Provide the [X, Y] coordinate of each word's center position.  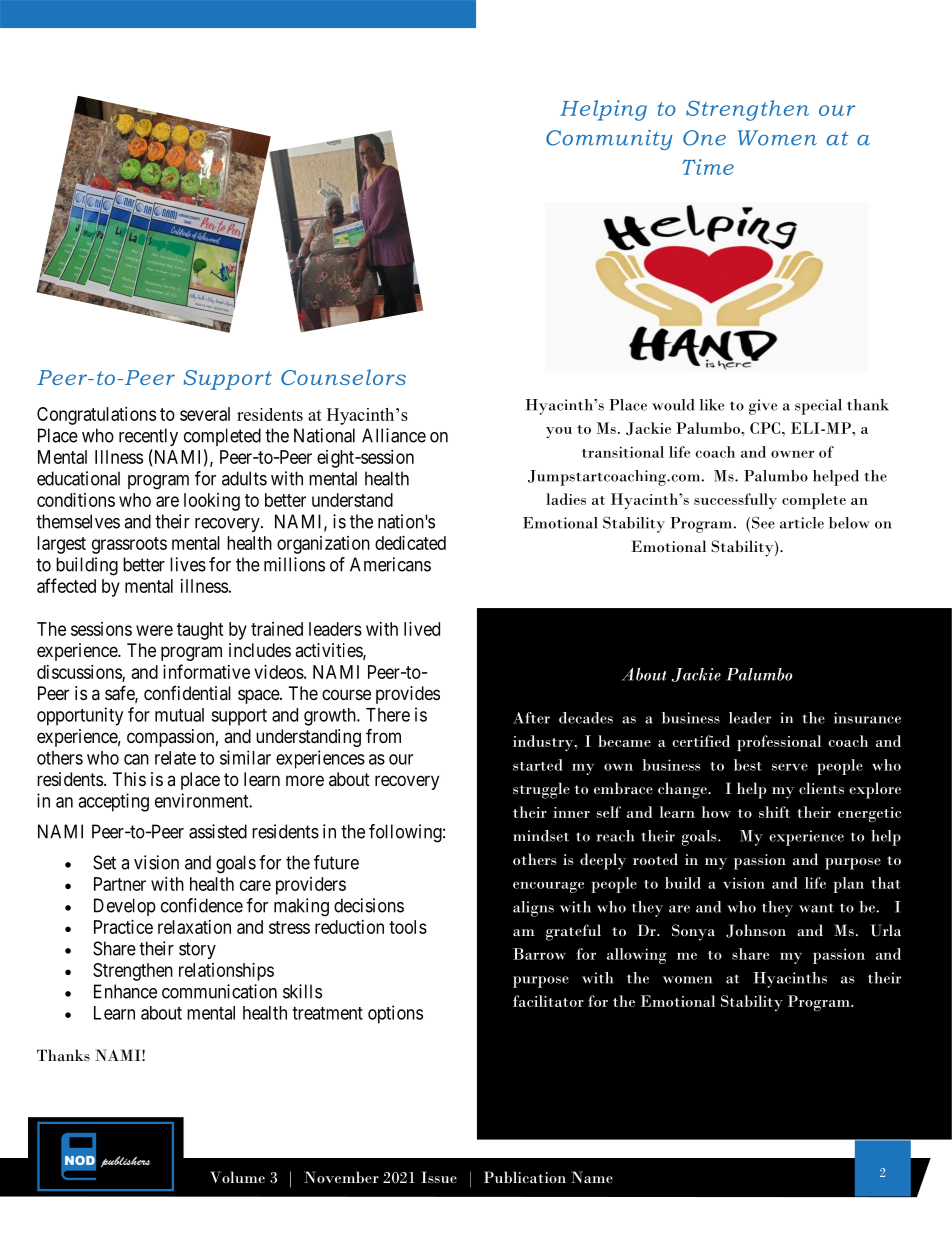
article [802, 523]
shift [774, 812]
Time [708, 167]
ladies [566, 499]
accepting [113, 802]
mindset [541, 836]
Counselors [343, 377]
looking [212, 502]
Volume [237, 1177]
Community [609, 139]
